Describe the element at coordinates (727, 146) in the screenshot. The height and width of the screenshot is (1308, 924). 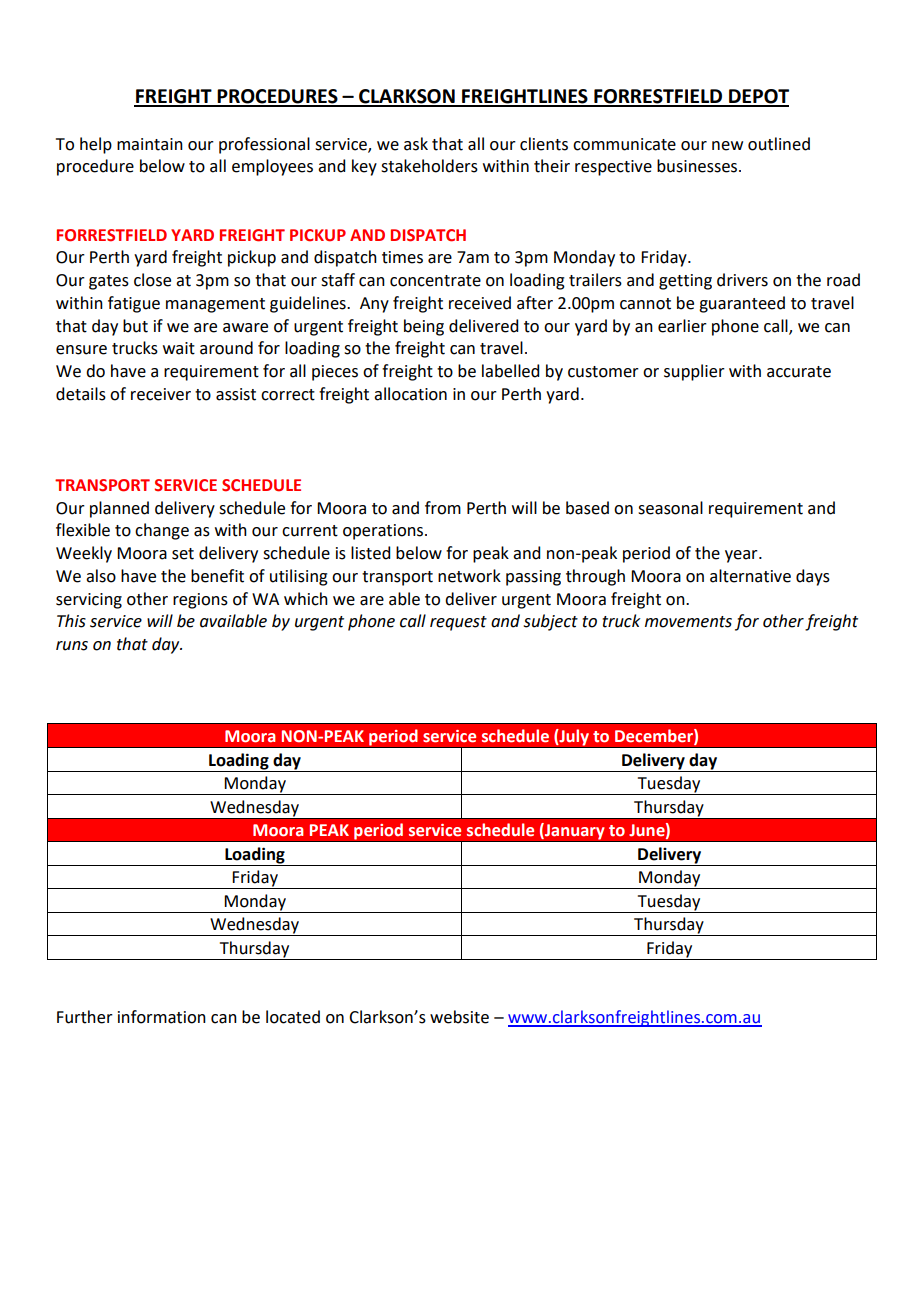
I see `new` at that location.
